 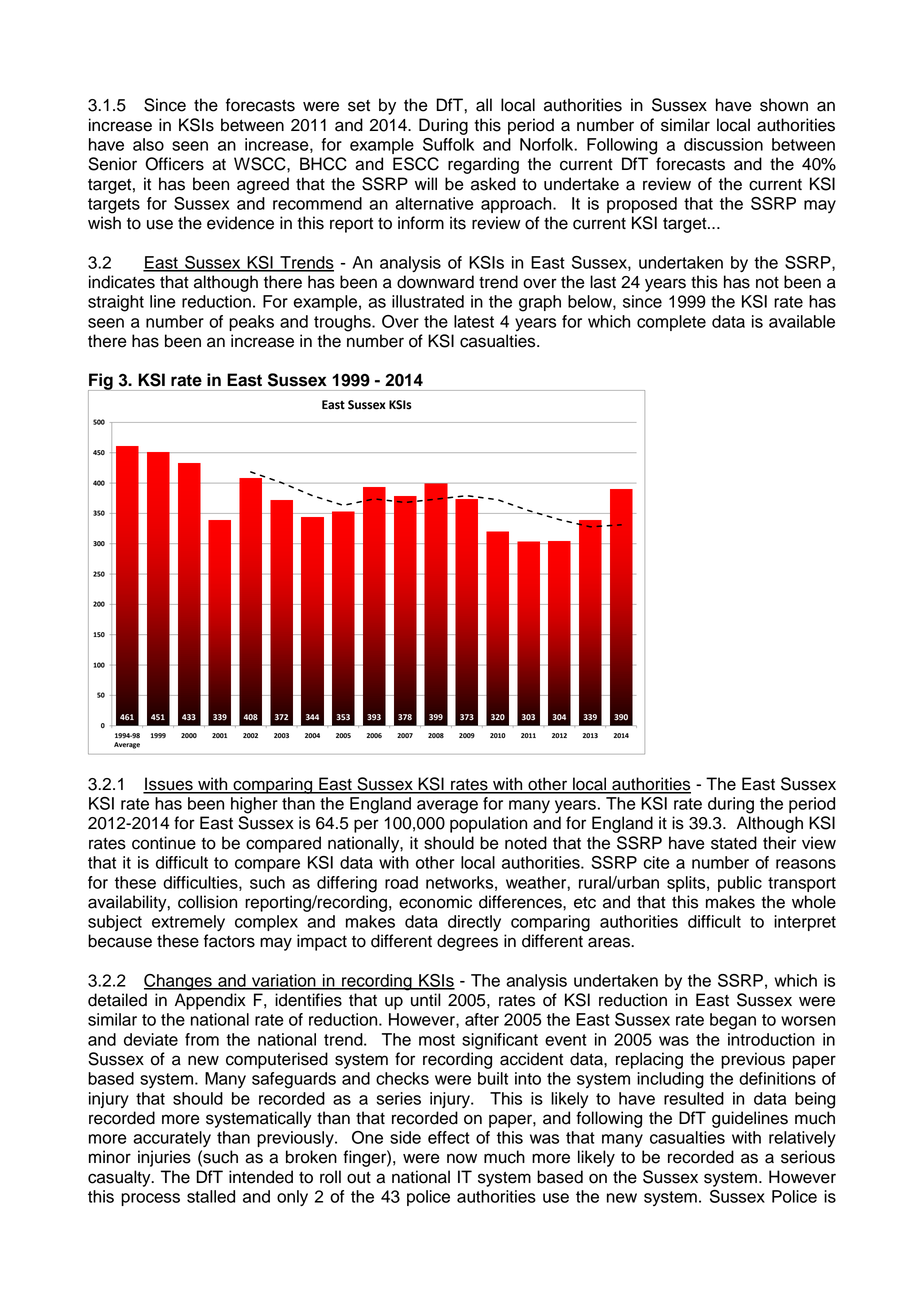 I want to click on population, so click(x=488, y=824).
